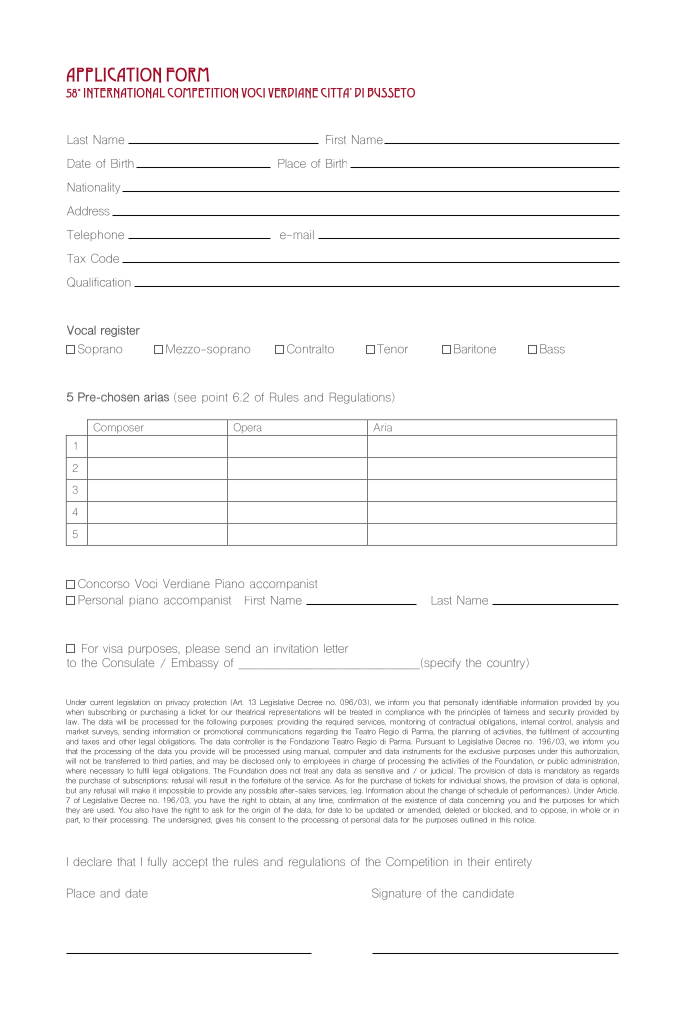  What do you see at coordinates (215, 398) in the screenshot?
I see `point` at bounding box center [215, 398].
